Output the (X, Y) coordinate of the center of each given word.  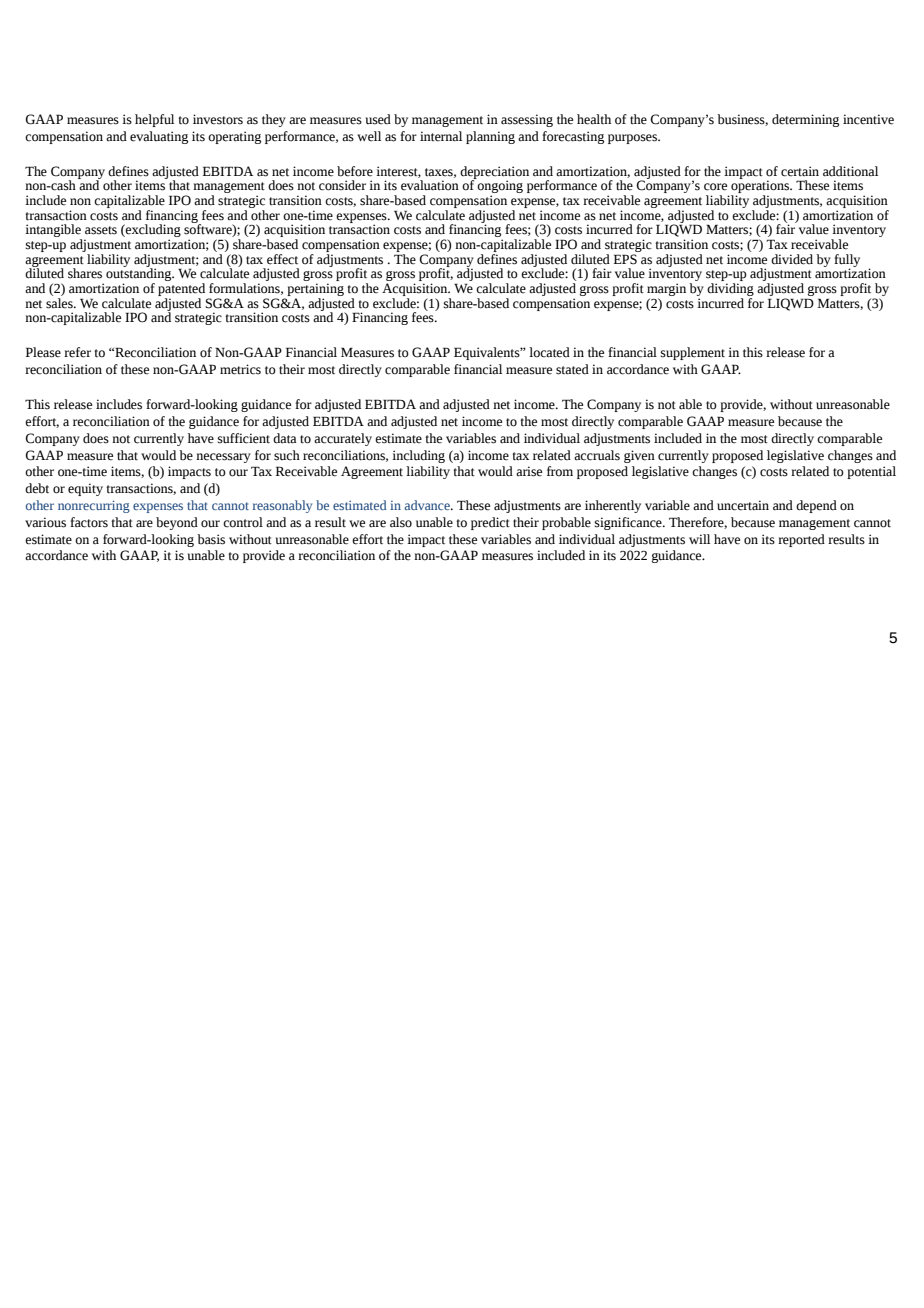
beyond (177, 523)
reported (801, 540)
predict (490, 523)
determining (805, 120)
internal (441, 136)
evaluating (159, 137)
